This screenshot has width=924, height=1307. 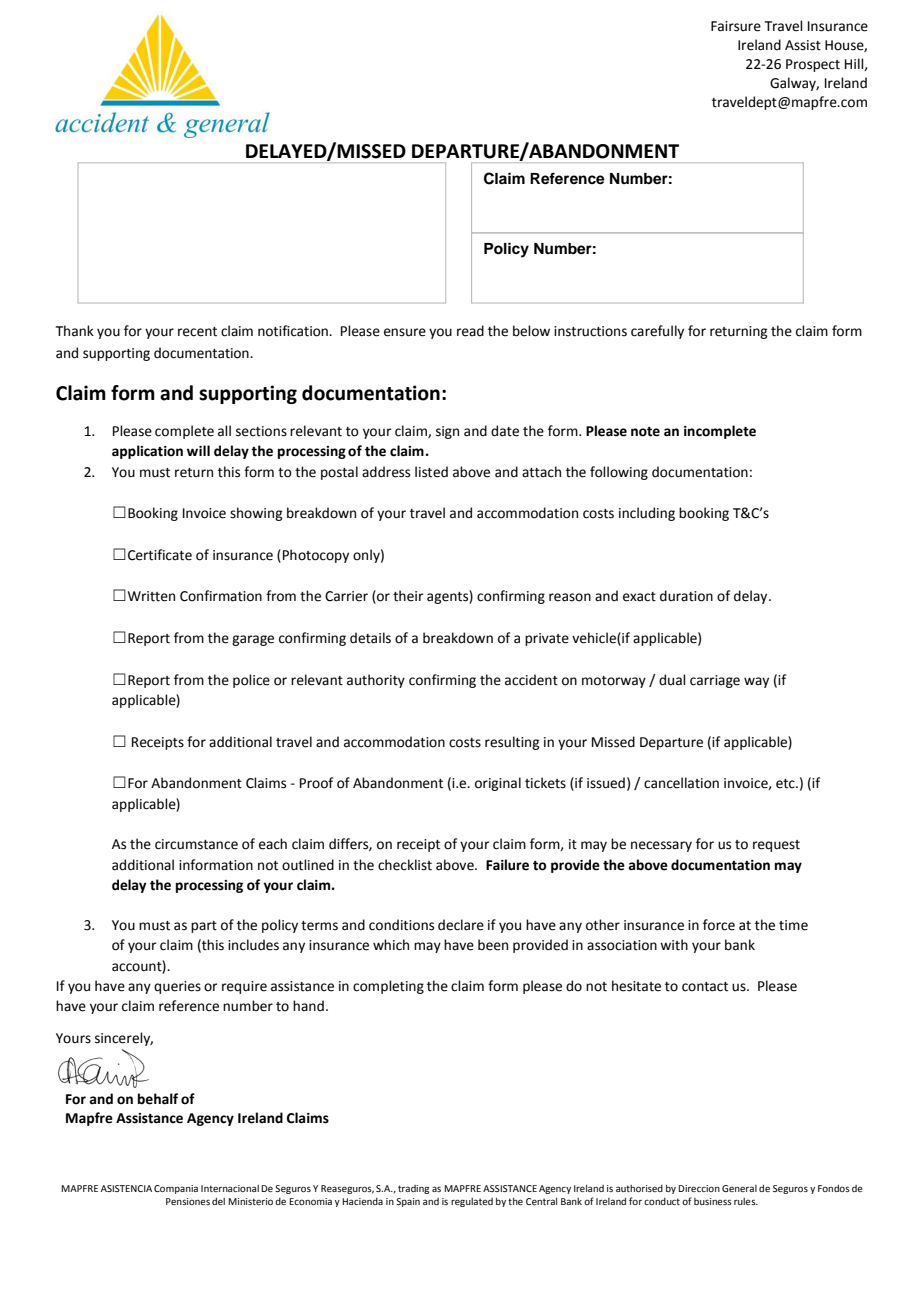 What do you see at coordinates (461, 925) in the screenshot?
I see `declare` at bounding box center [461, 925].
